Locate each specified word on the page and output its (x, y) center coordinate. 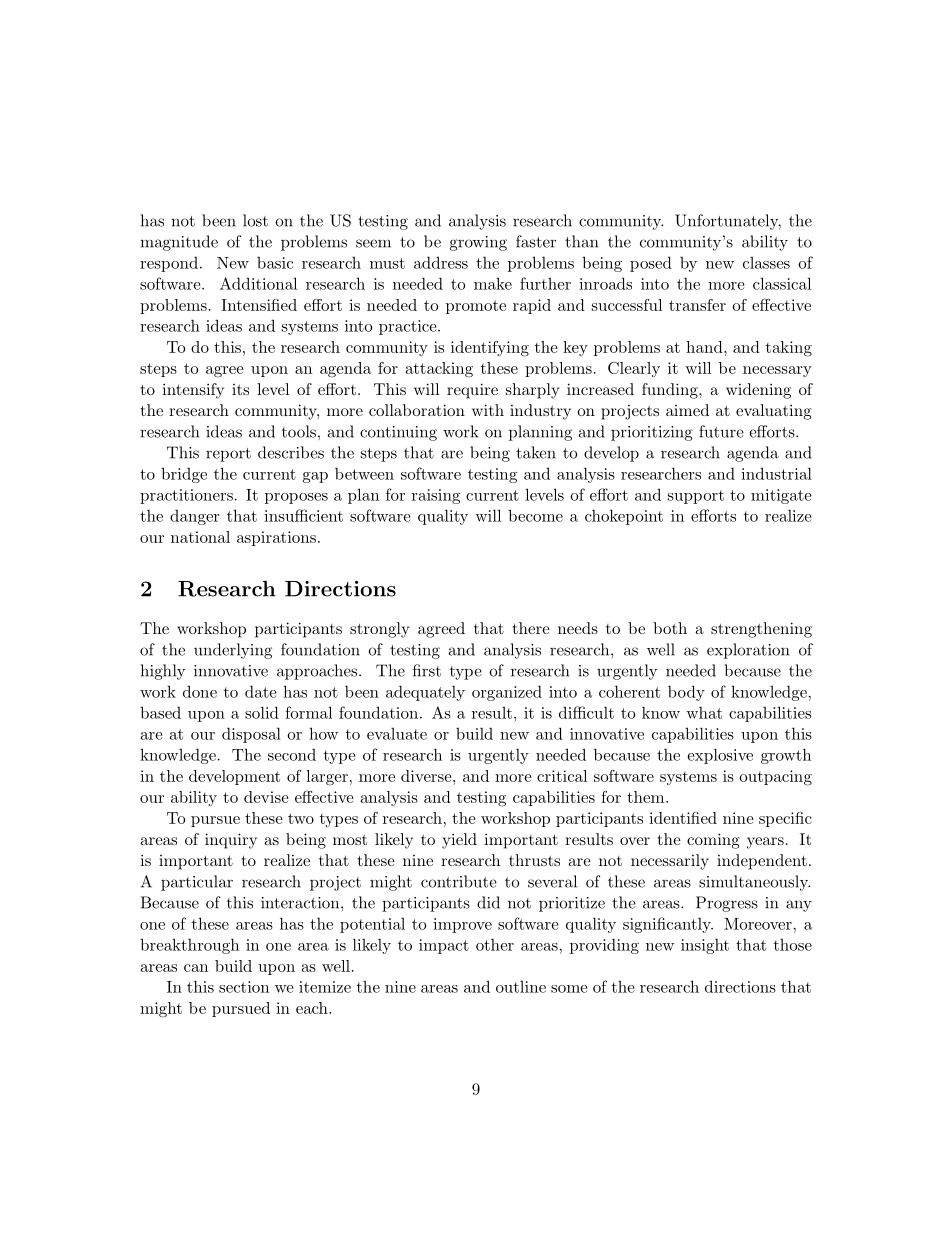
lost (255, 220)
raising (436, 496)
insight (705, 946)
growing (478, 243)
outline (521, 987)
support (696, 497)
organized (507, 693)
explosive (720, 756)
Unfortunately (728, 222)
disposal (251, 735)
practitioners (186, 496)
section (244, 987)
